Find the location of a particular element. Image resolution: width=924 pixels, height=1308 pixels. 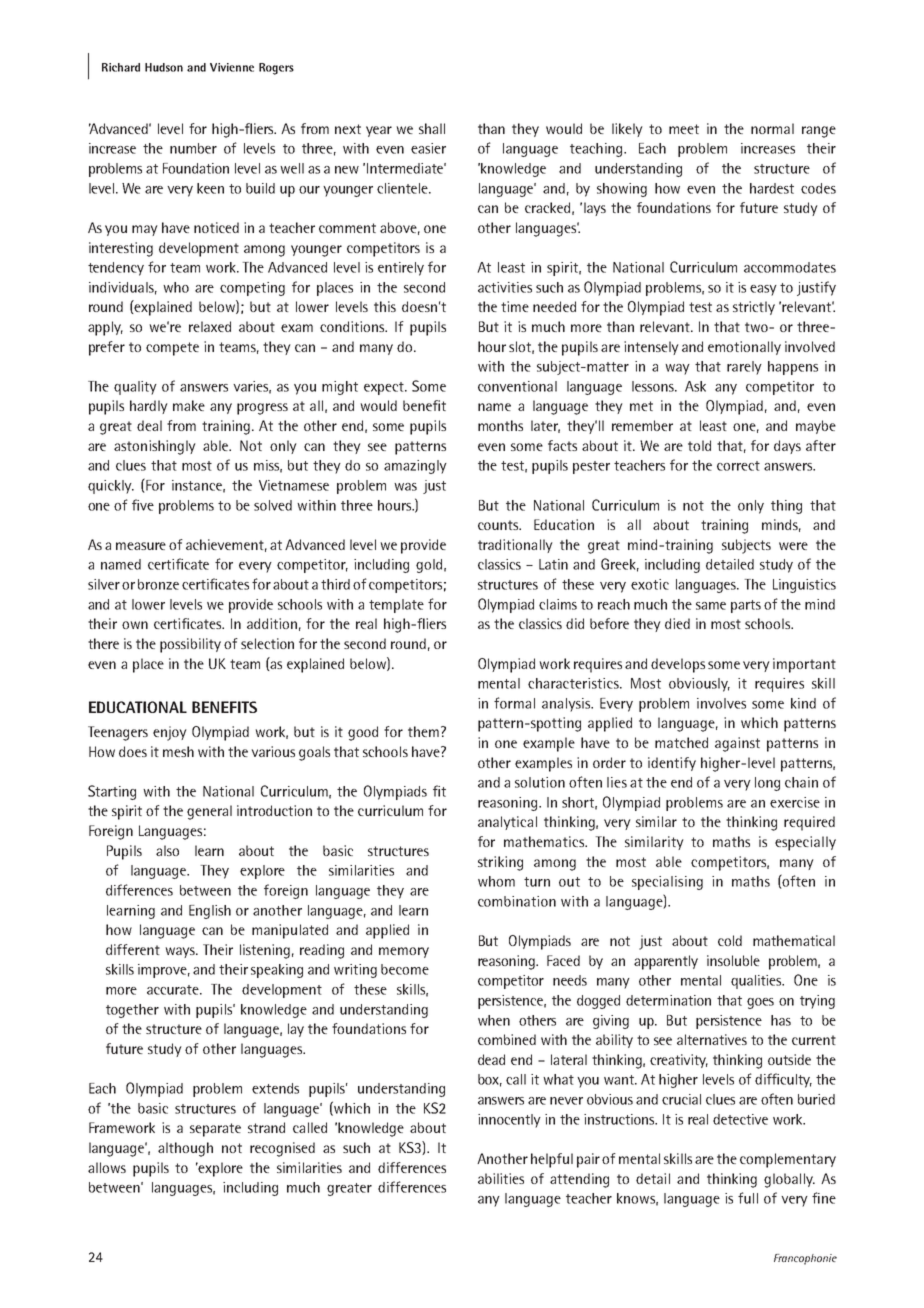

normal is located at coordinates (772, 128).
